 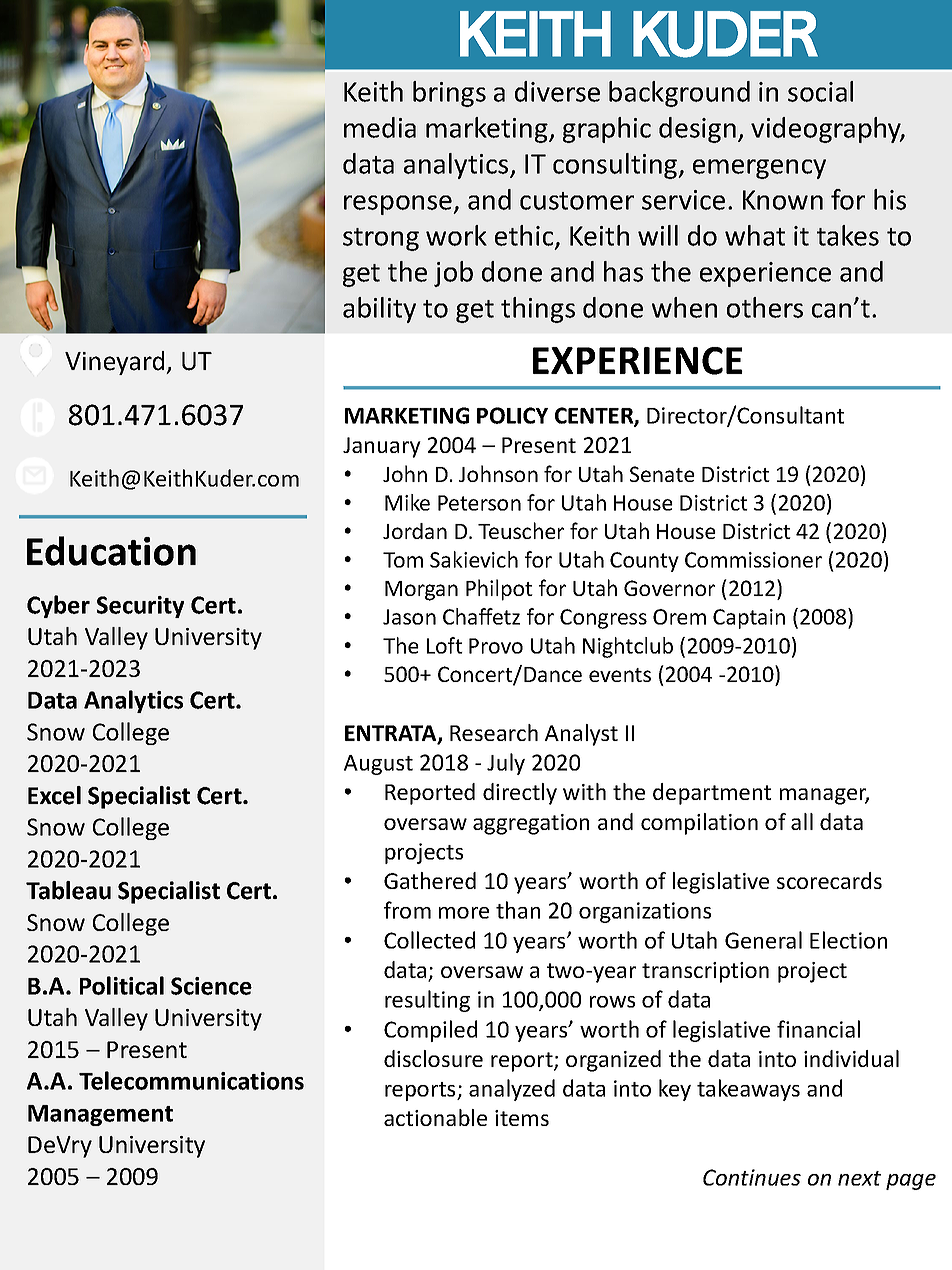 What do you see at coordinates (100, 1115) in the screenshot?
I see `Management` at bounding box center [100, 1115].
